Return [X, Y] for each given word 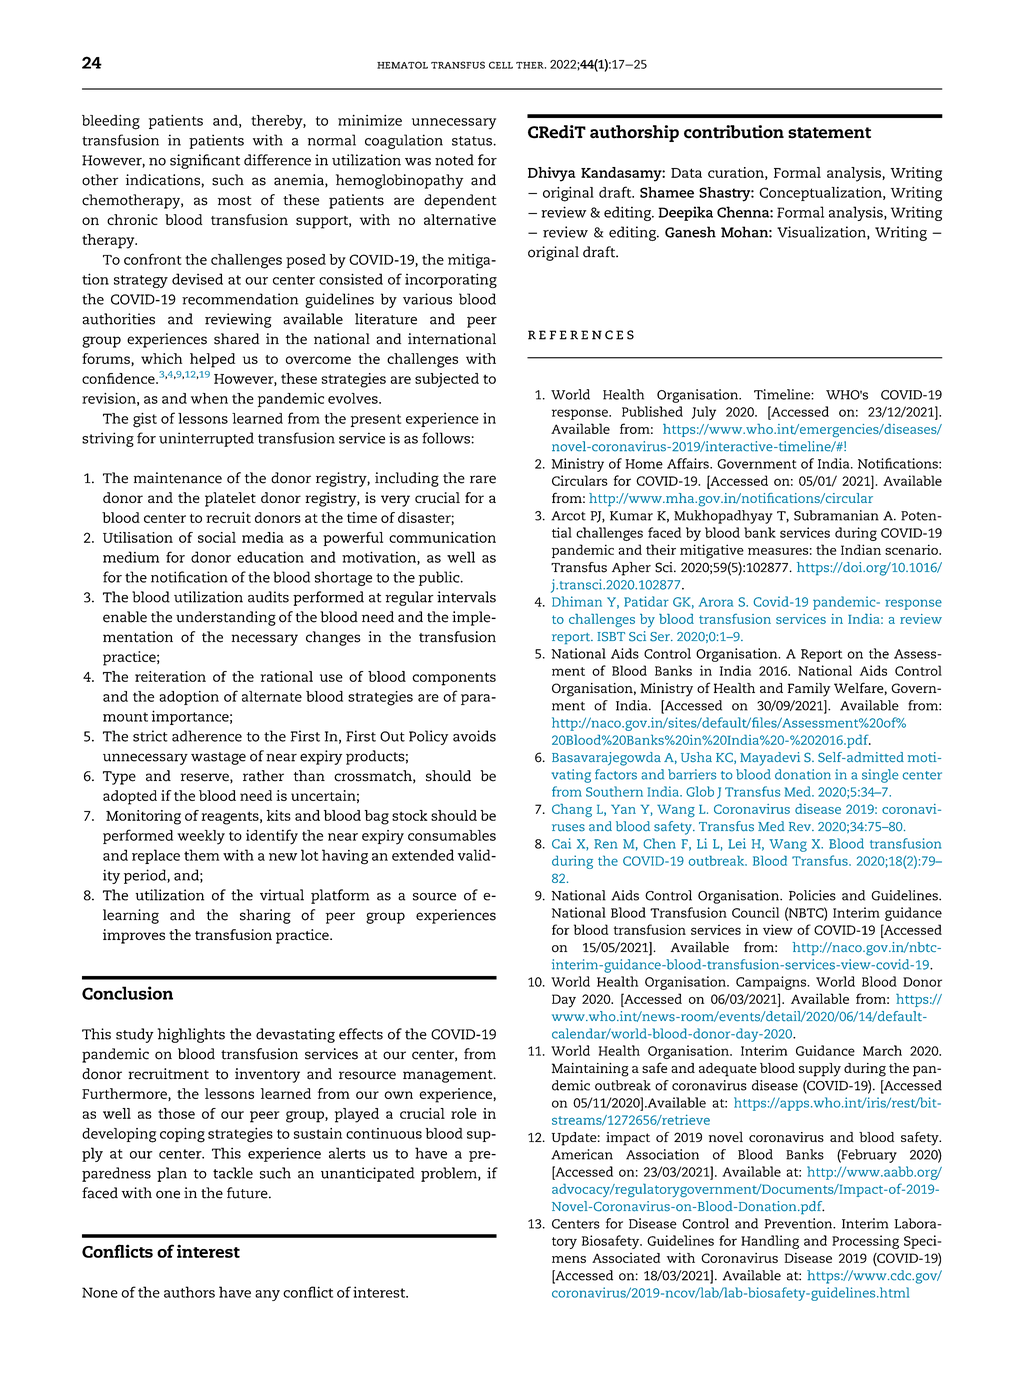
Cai [561, 843]
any [267, 1295]
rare [483, 479]
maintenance [178, 478]
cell [501, 65]
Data [686, 173]
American [582, 1154]
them [201, 855]
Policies [812, 895]
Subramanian [836, 515]
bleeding [111, 122]
